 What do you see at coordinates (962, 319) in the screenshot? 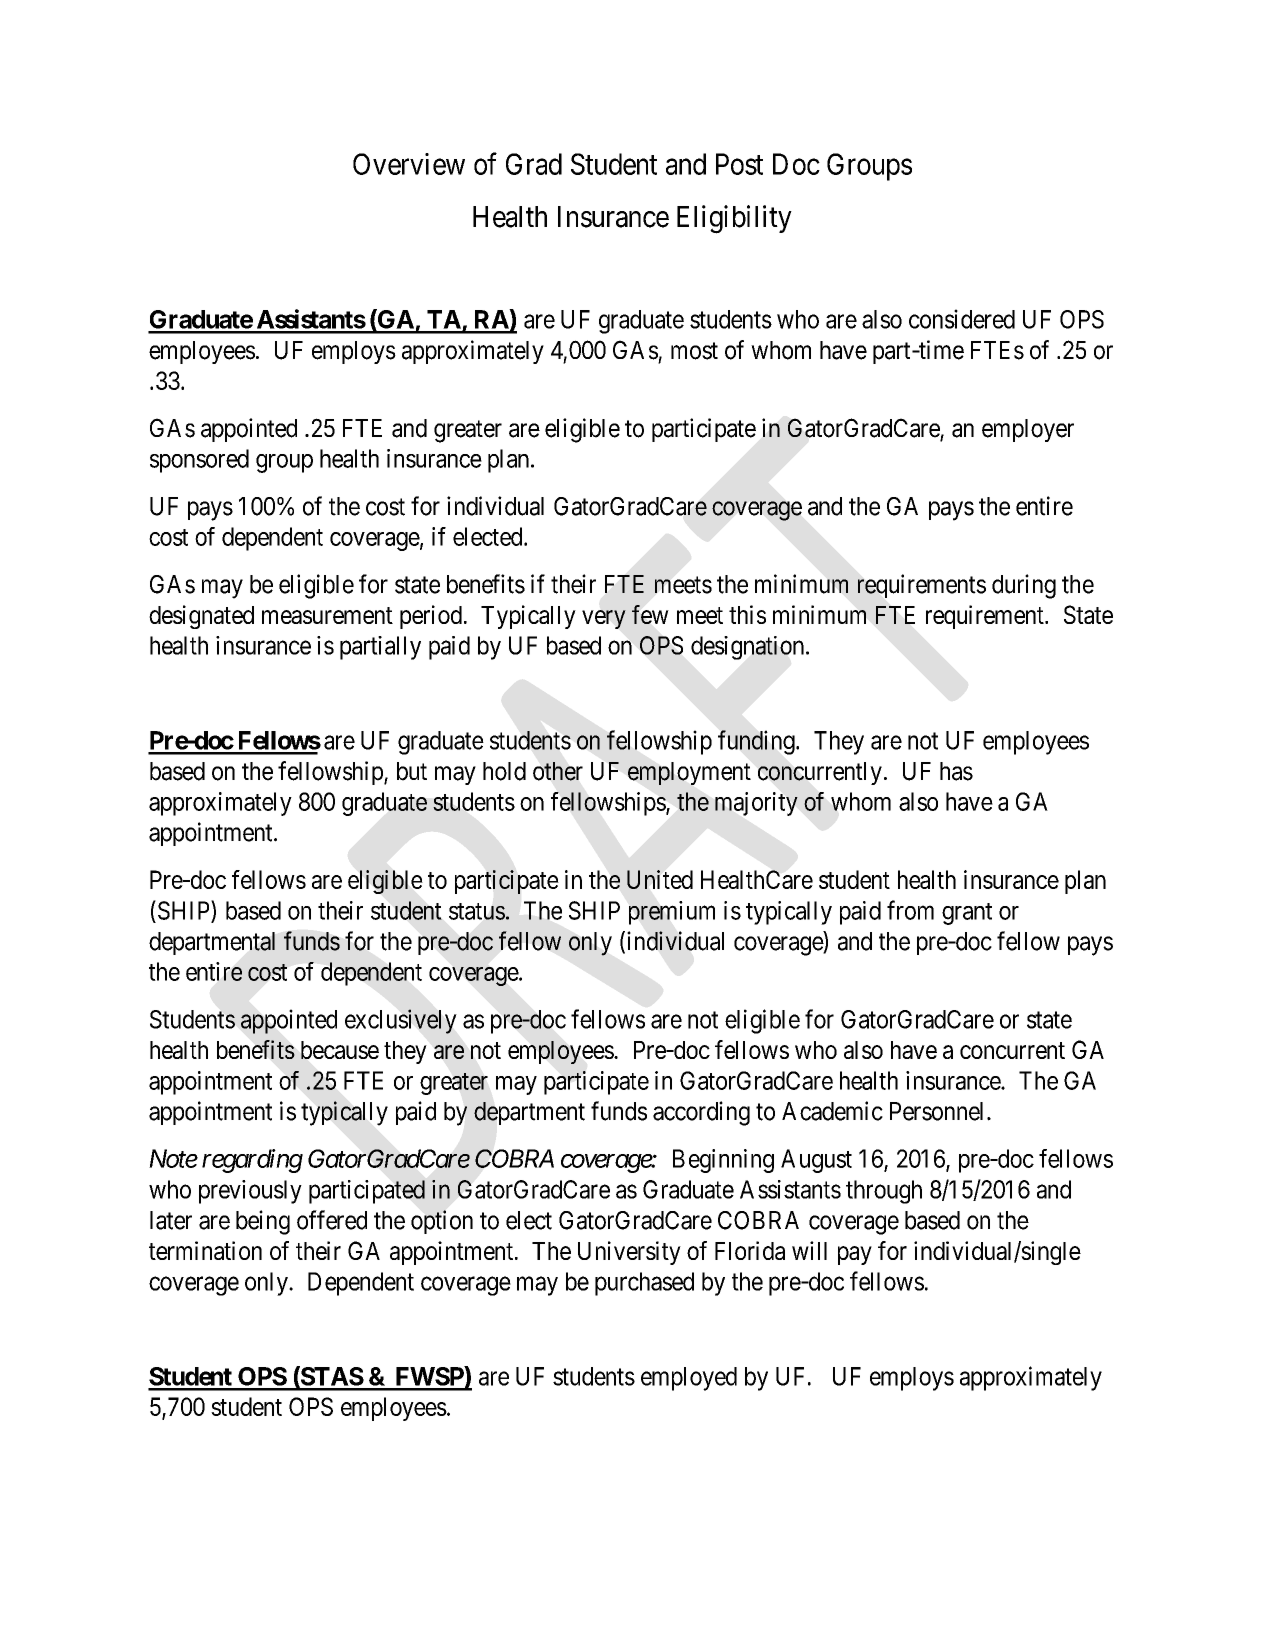
I see `considered` at bounding box center [962, 319].
